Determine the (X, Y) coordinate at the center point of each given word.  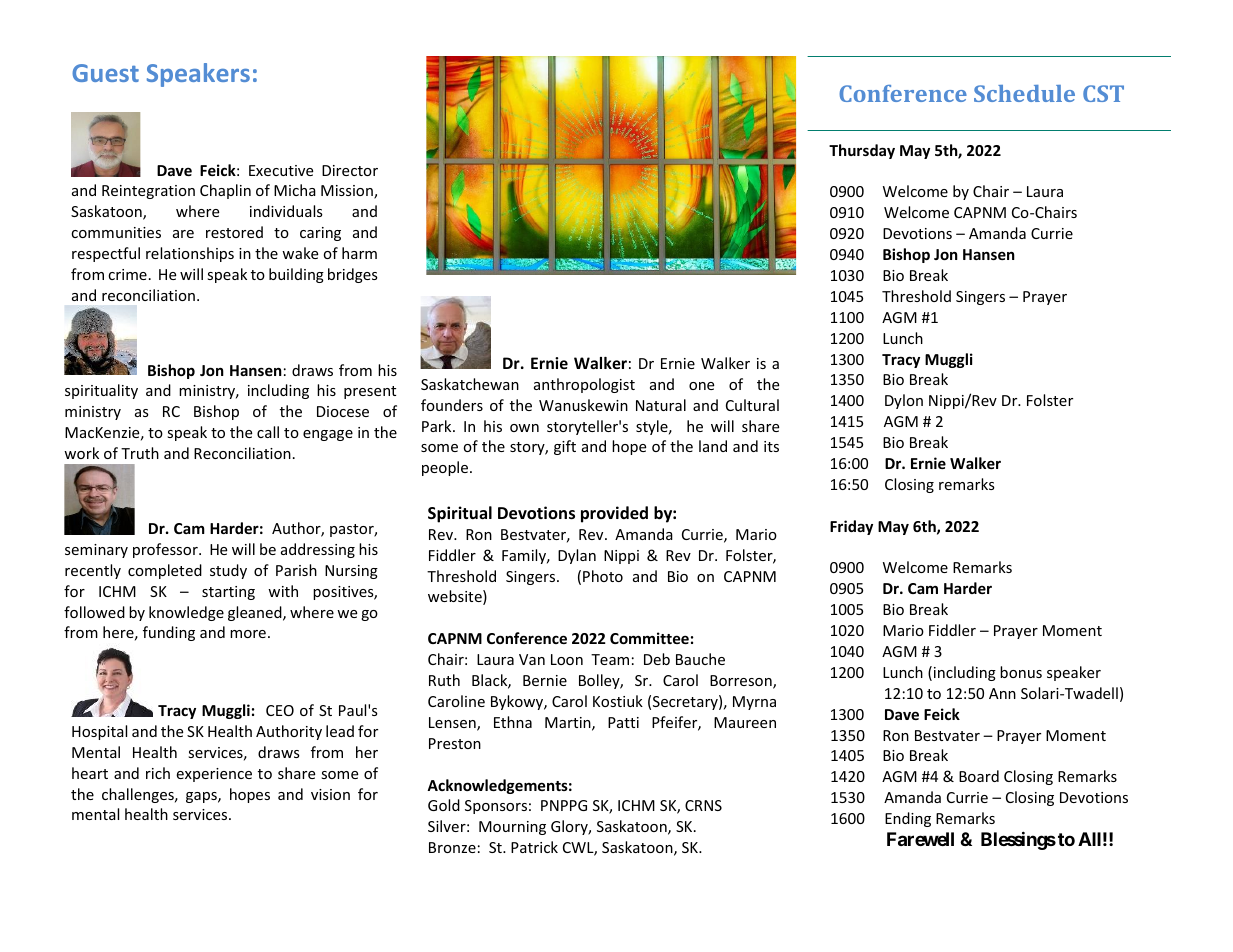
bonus (1021, 672)
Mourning (512, 828)
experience (214, 775)
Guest (105, 73)
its (771, 446)
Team (610, 659)
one (701, 386)
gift (565, 447)
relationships (190, 254)
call (268, 432)
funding (169, 633)
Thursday (862, 151)
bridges (353, 275)
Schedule (1024, 93)
